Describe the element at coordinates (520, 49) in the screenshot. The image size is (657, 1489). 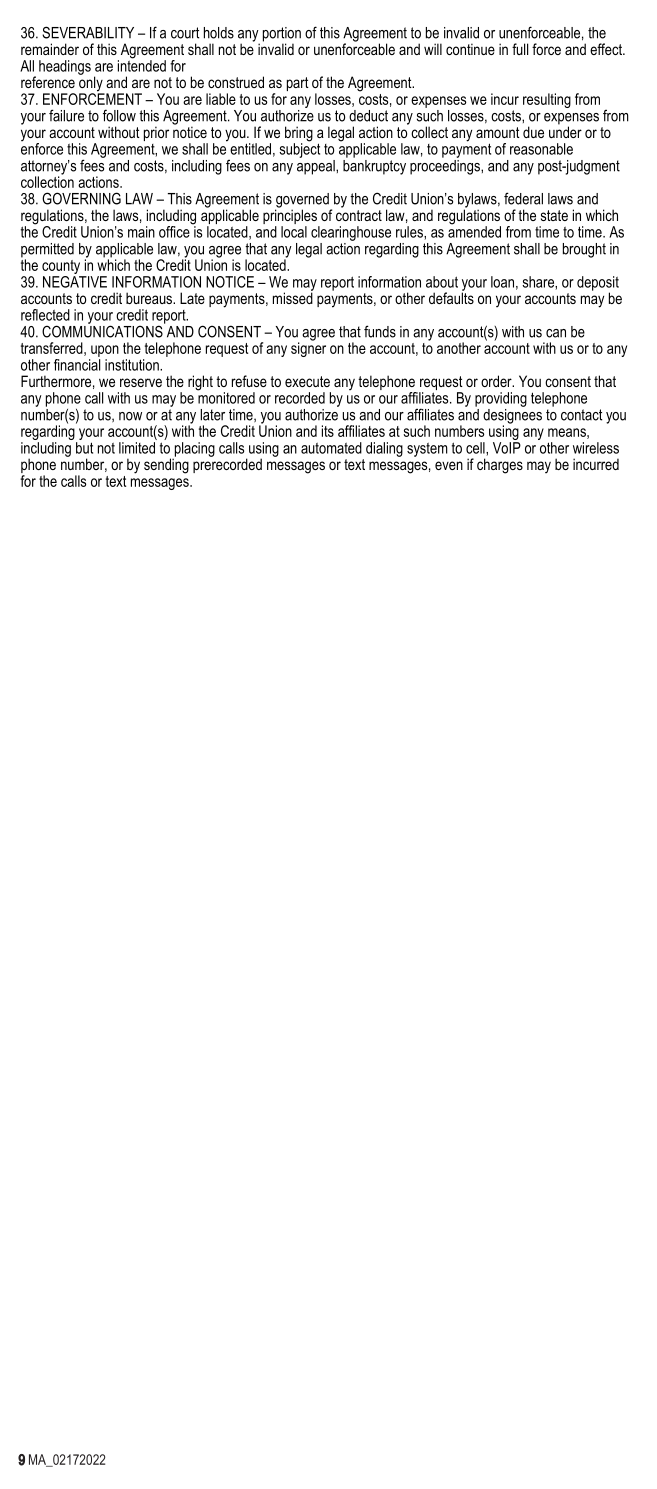
I see `full` at that location.
